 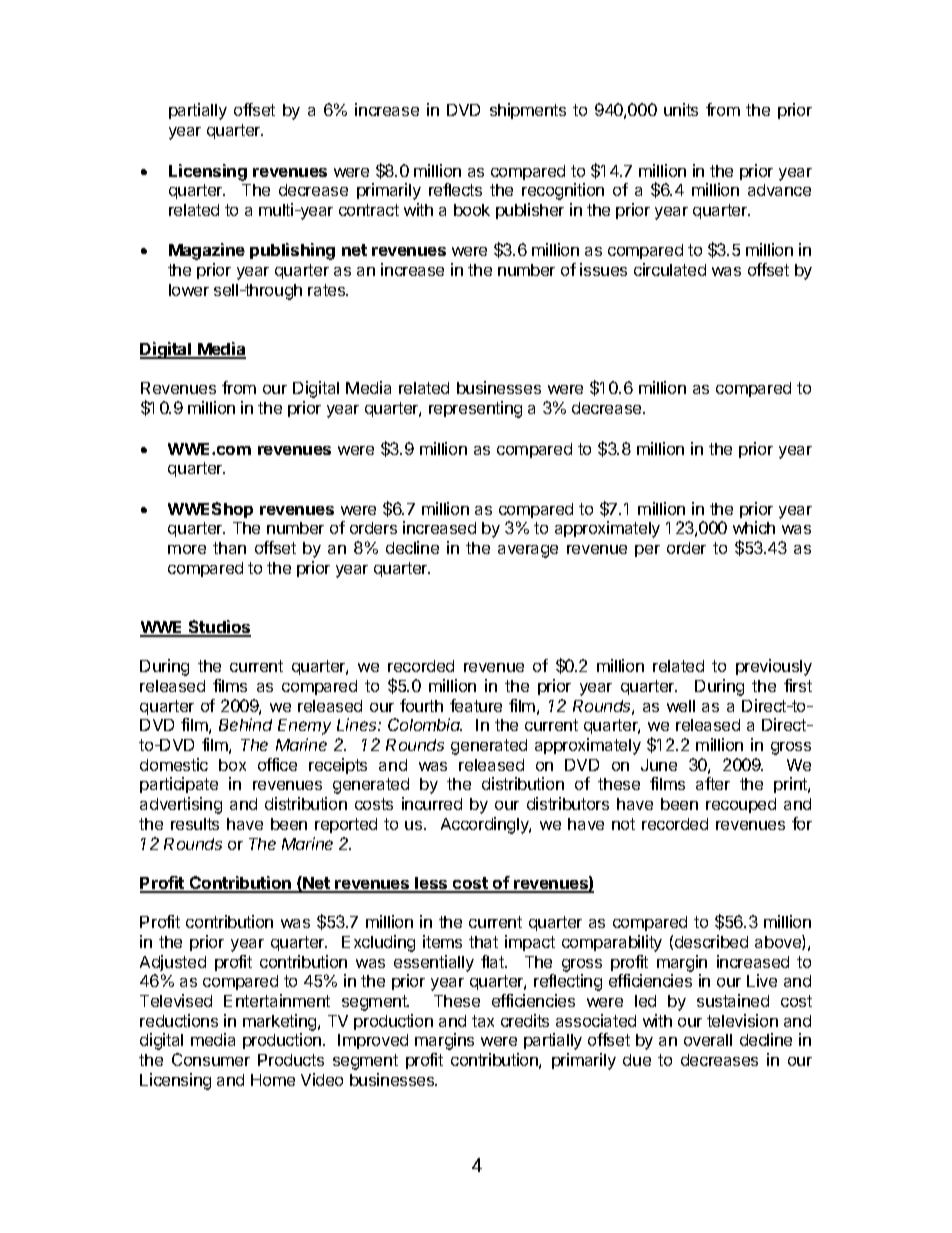 I want to click on which, so click(x=754, y=527).
